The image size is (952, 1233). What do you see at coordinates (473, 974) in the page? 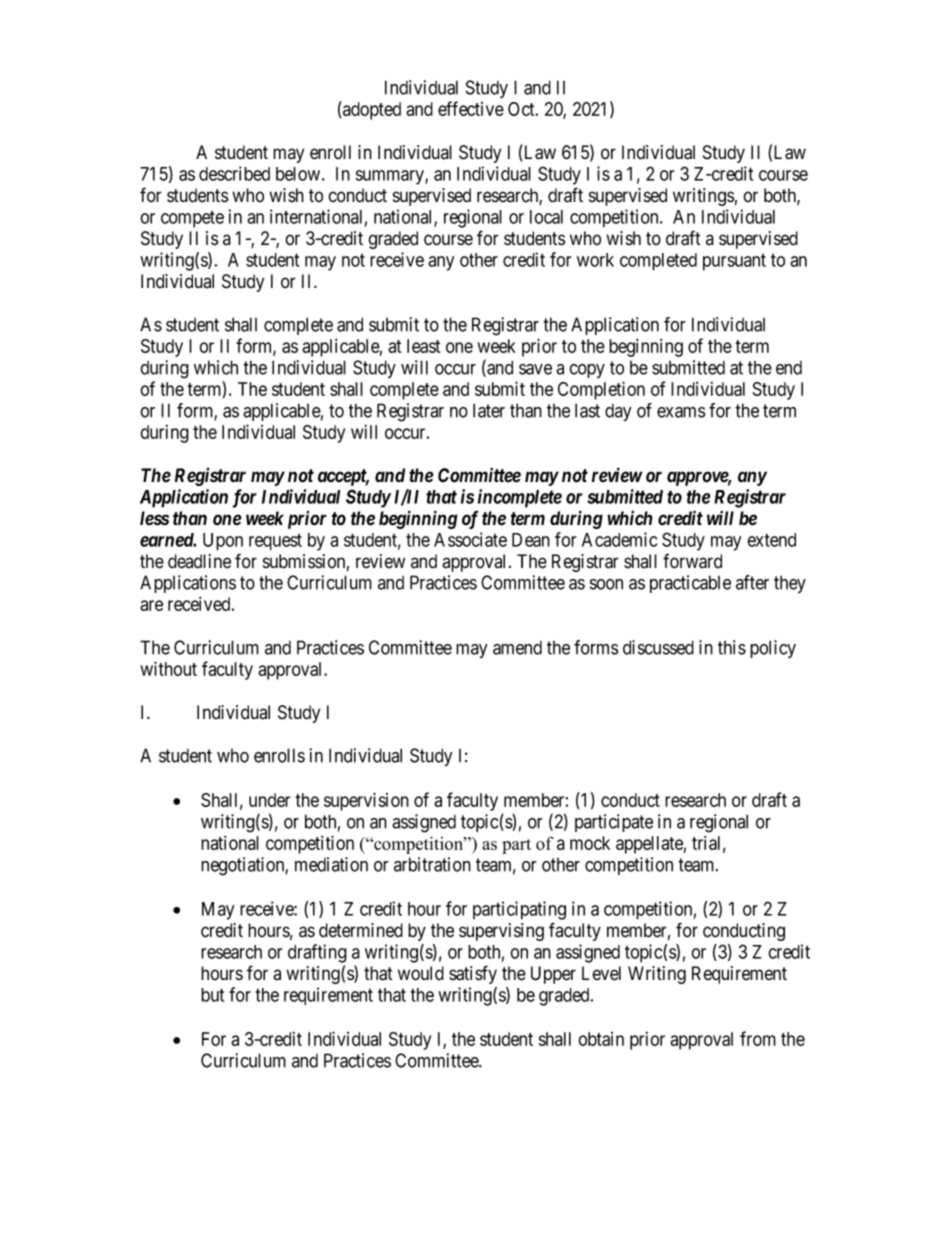
I see `satisfy` at bounding box center [473, 974].
